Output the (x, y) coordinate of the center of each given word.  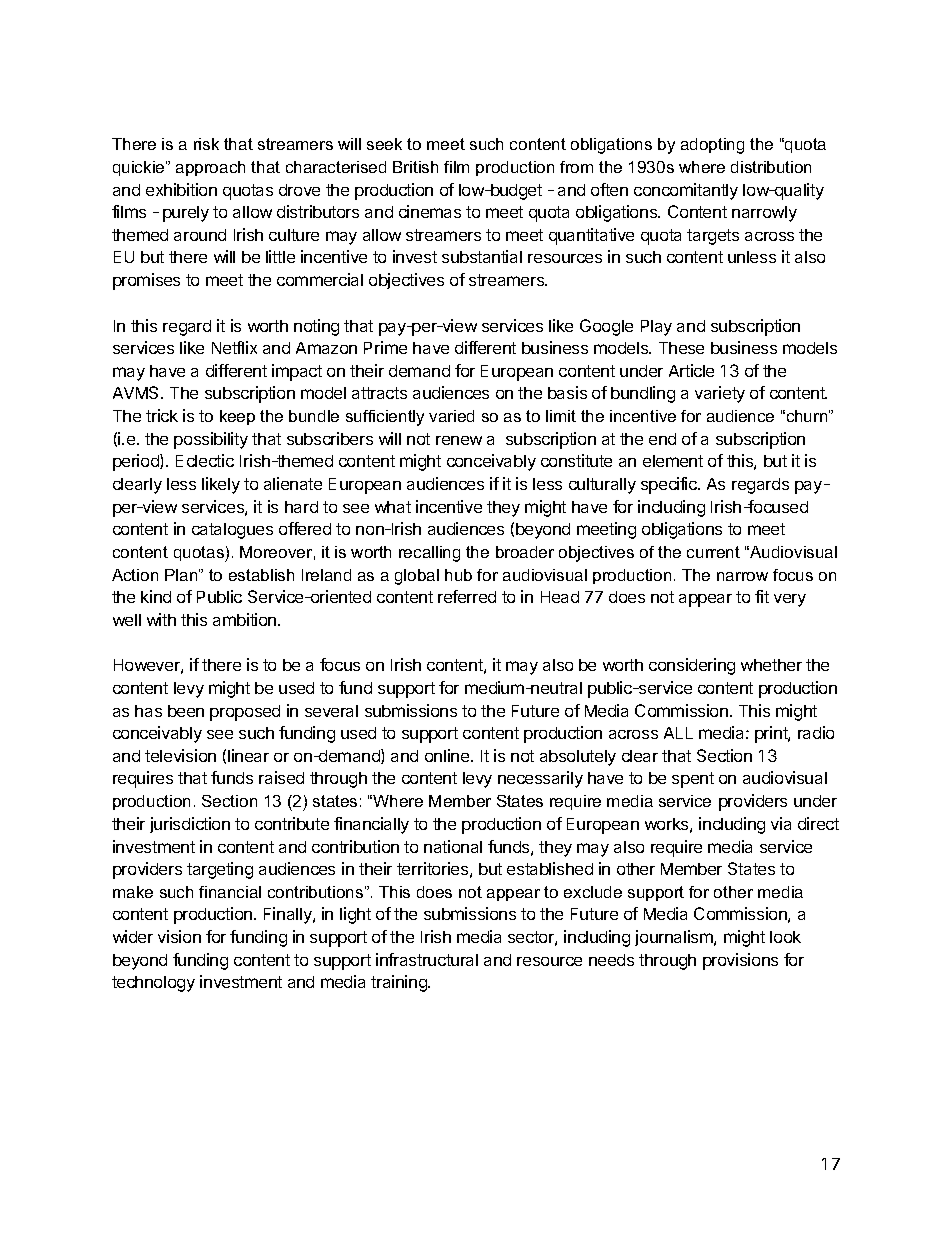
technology (153, 984)
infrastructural (427, 959)
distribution (771, 167)
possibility (211, 440)
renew (459, 440)
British (415, 167)
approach (210, 168)
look (785, 937)
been (186, 711)
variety (720, 394)
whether (771, 665)
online (448, 755)
